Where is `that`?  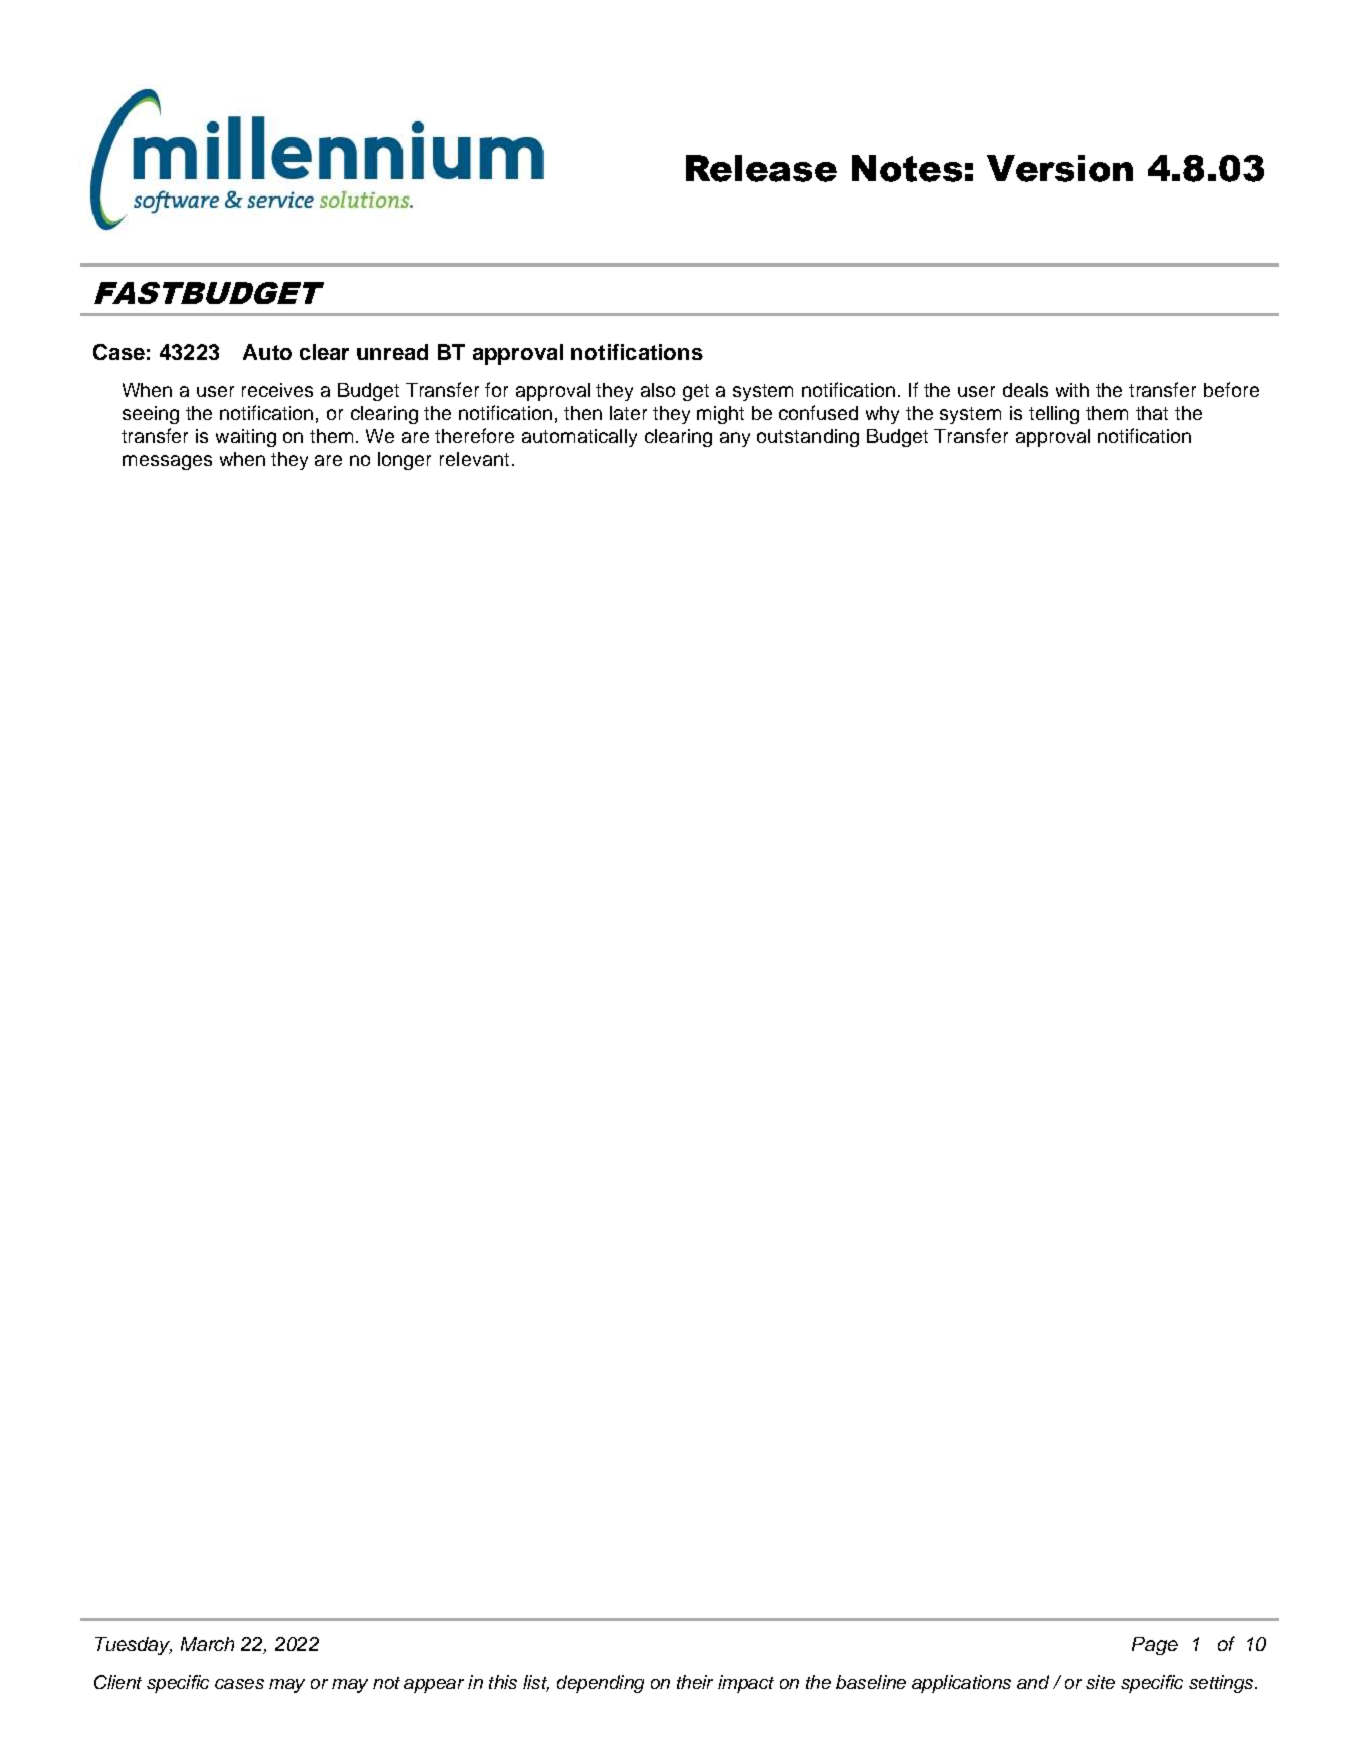
that is located at coordinates (1152, 413).
